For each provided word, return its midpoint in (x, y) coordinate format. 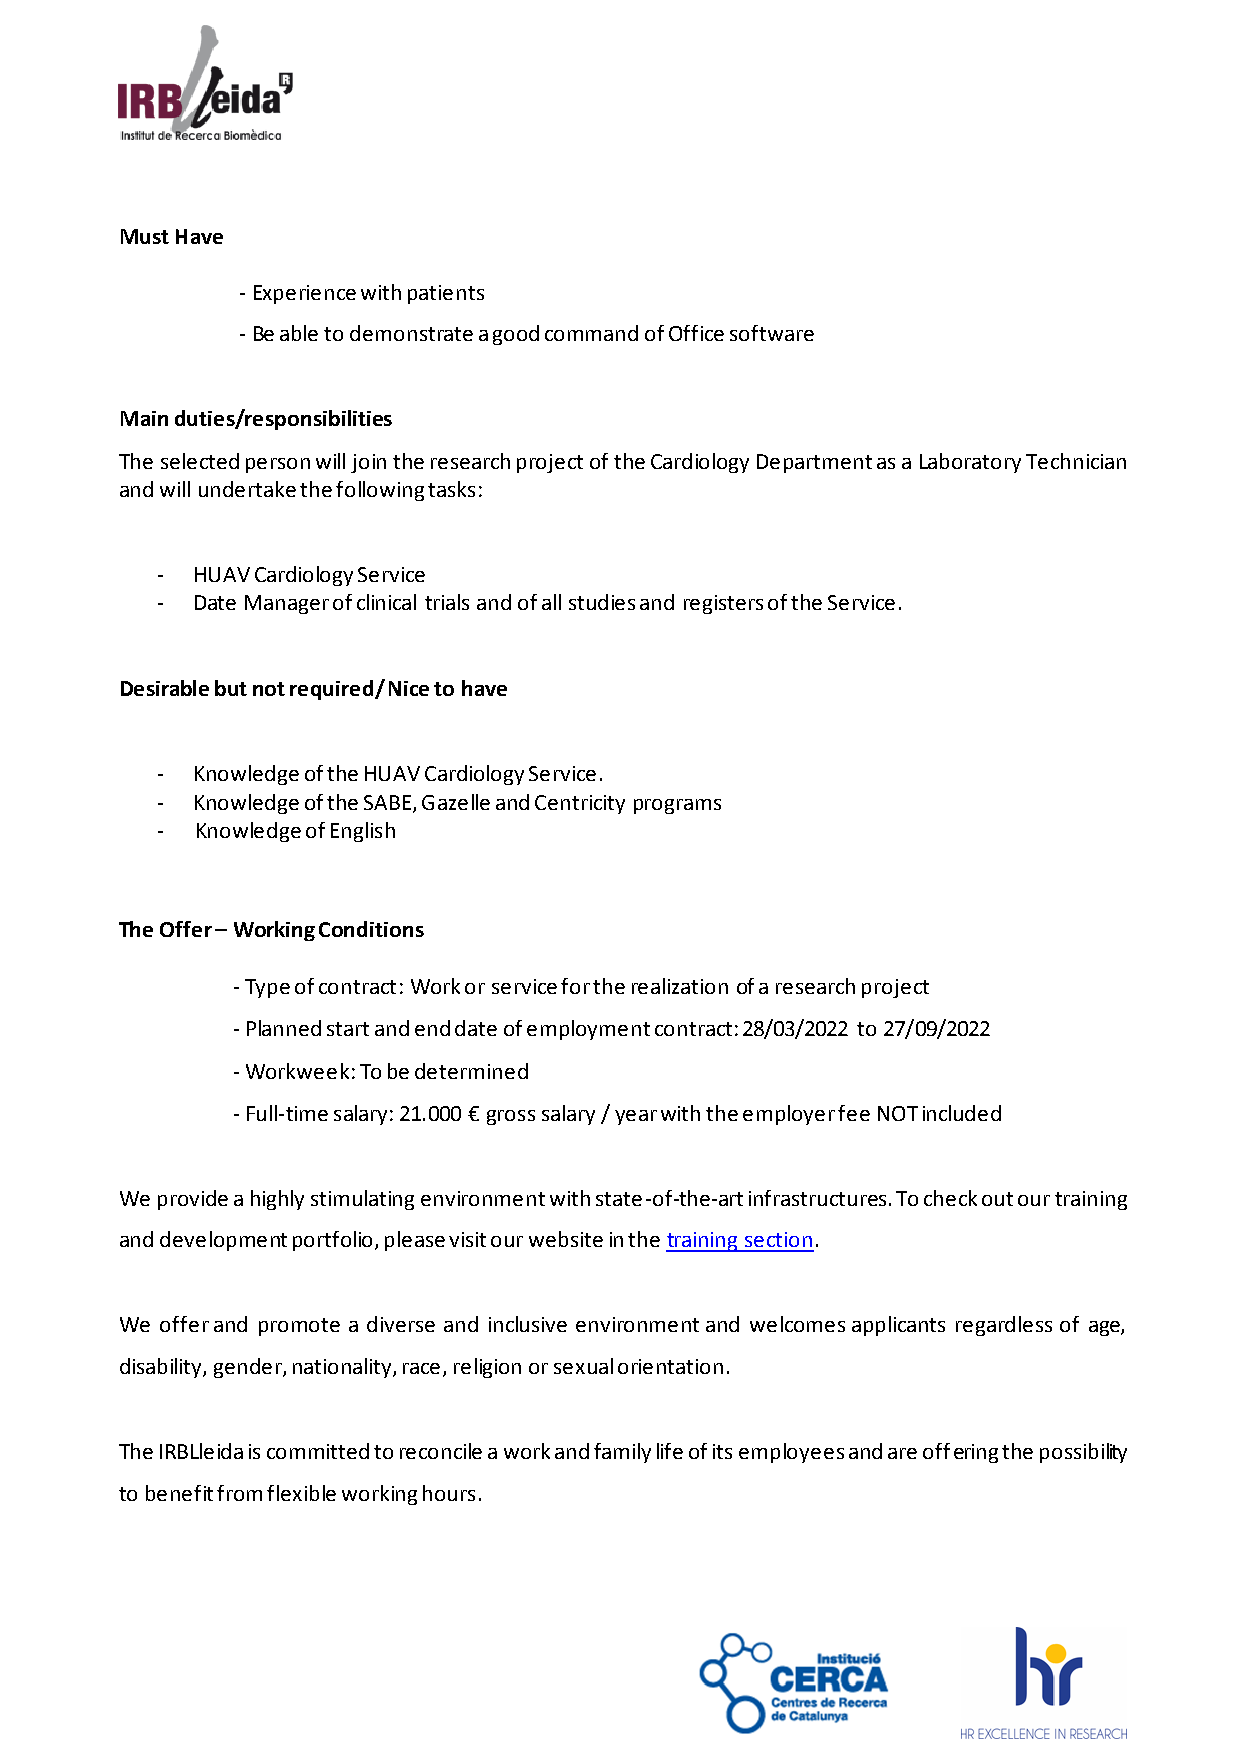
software (772, 333)
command (591, 333)
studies (602, 602)
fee (854, 1113)
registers (723, 604)
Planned (284, 1028)
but (231, 688)
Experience (305, 294)
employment (588, 1030)
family (622, 1453)
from (239, 1493)
